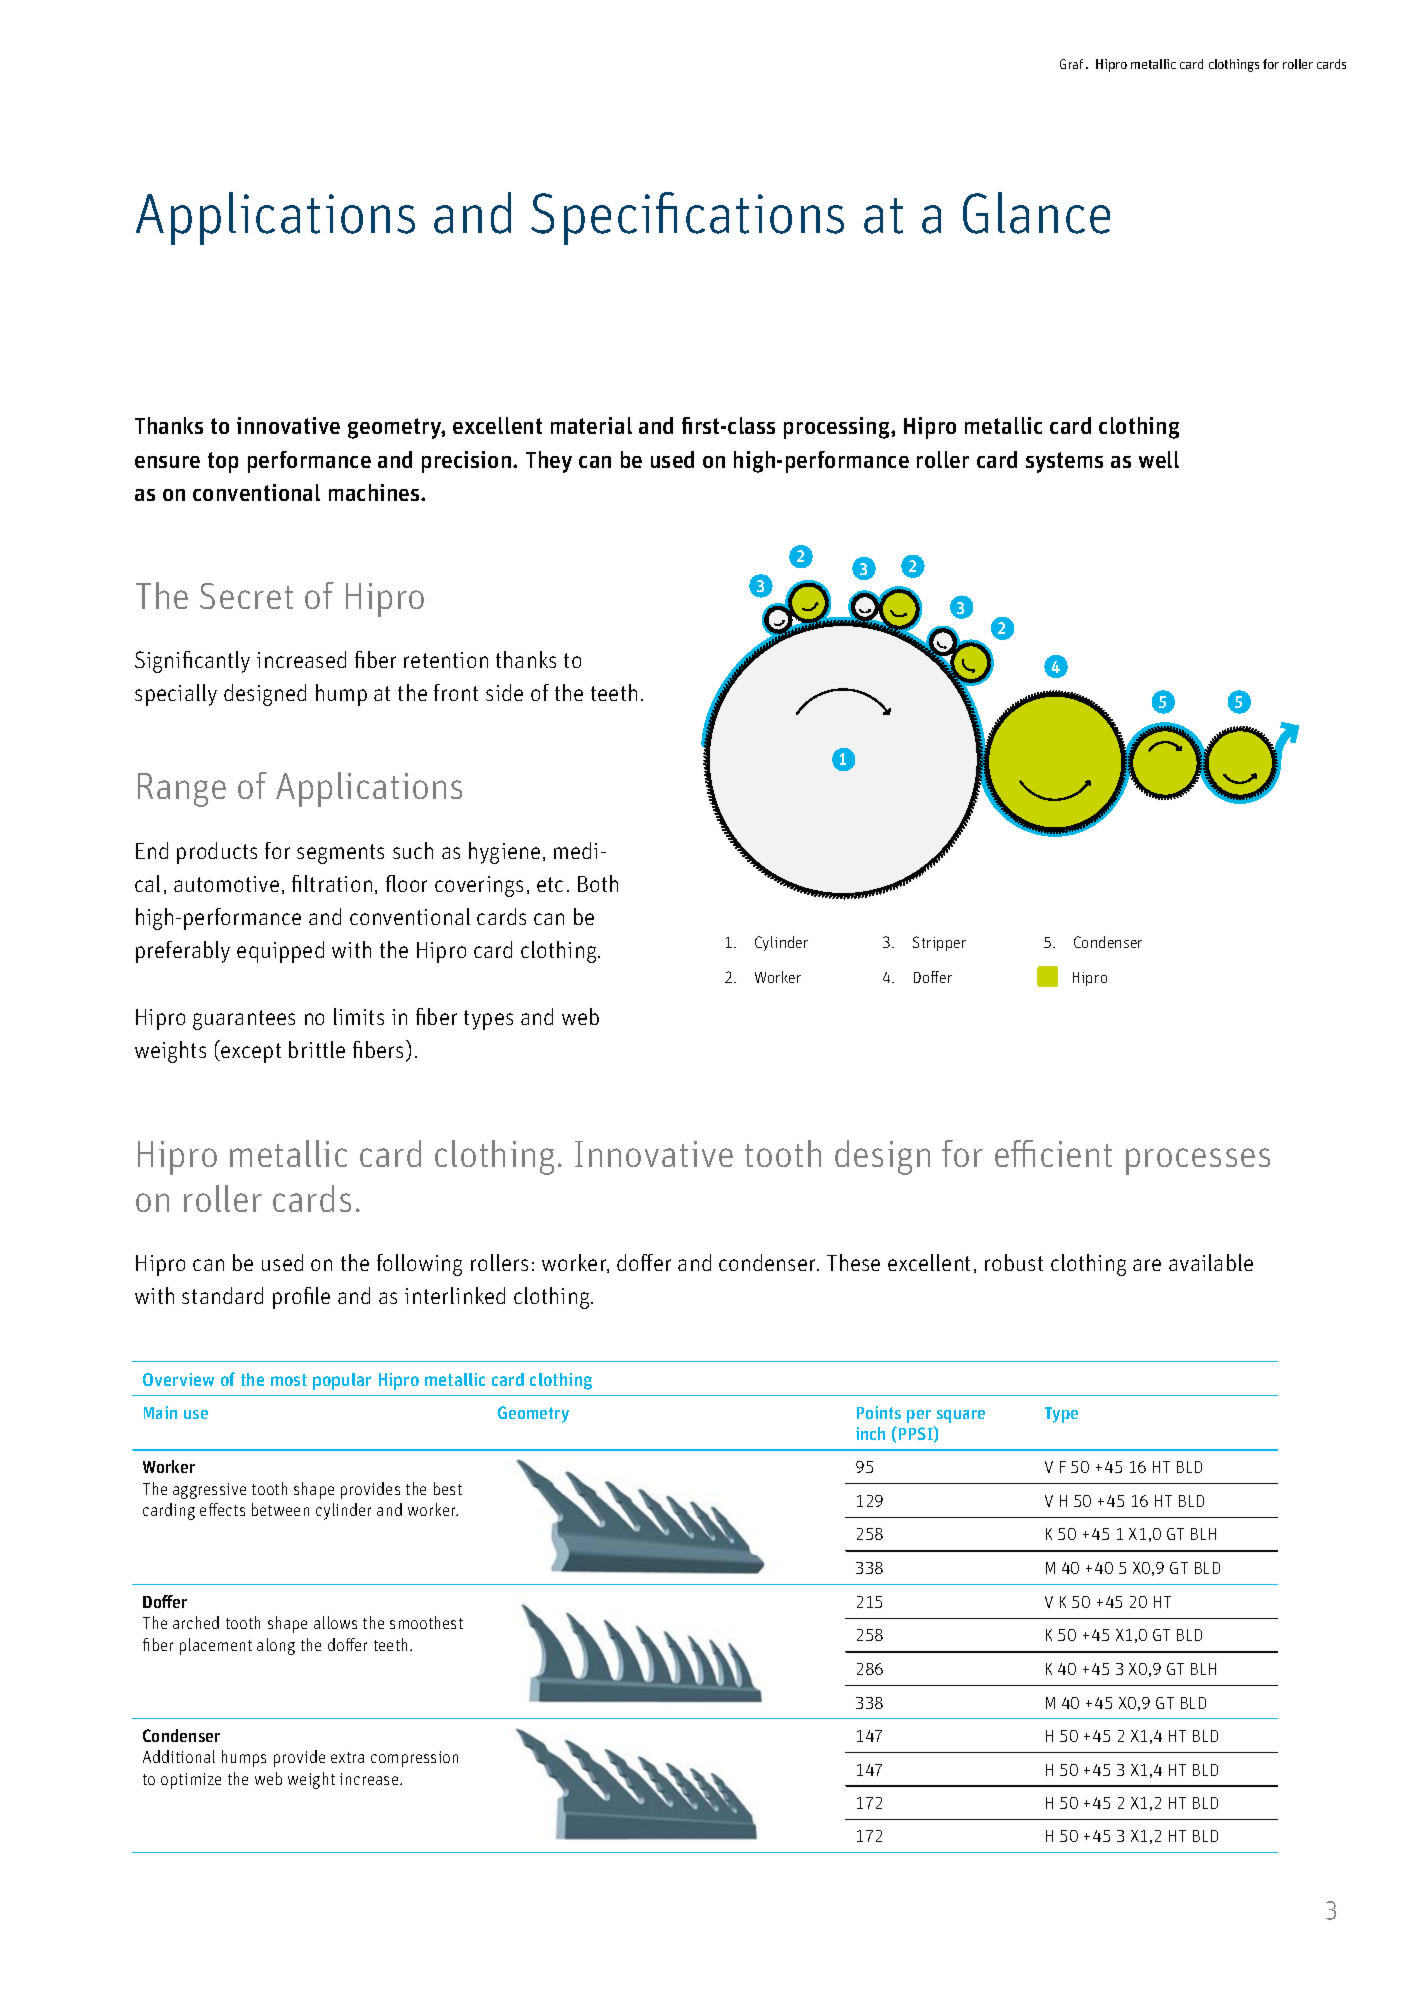  I want to click on Stripper, so click(939, 943).
